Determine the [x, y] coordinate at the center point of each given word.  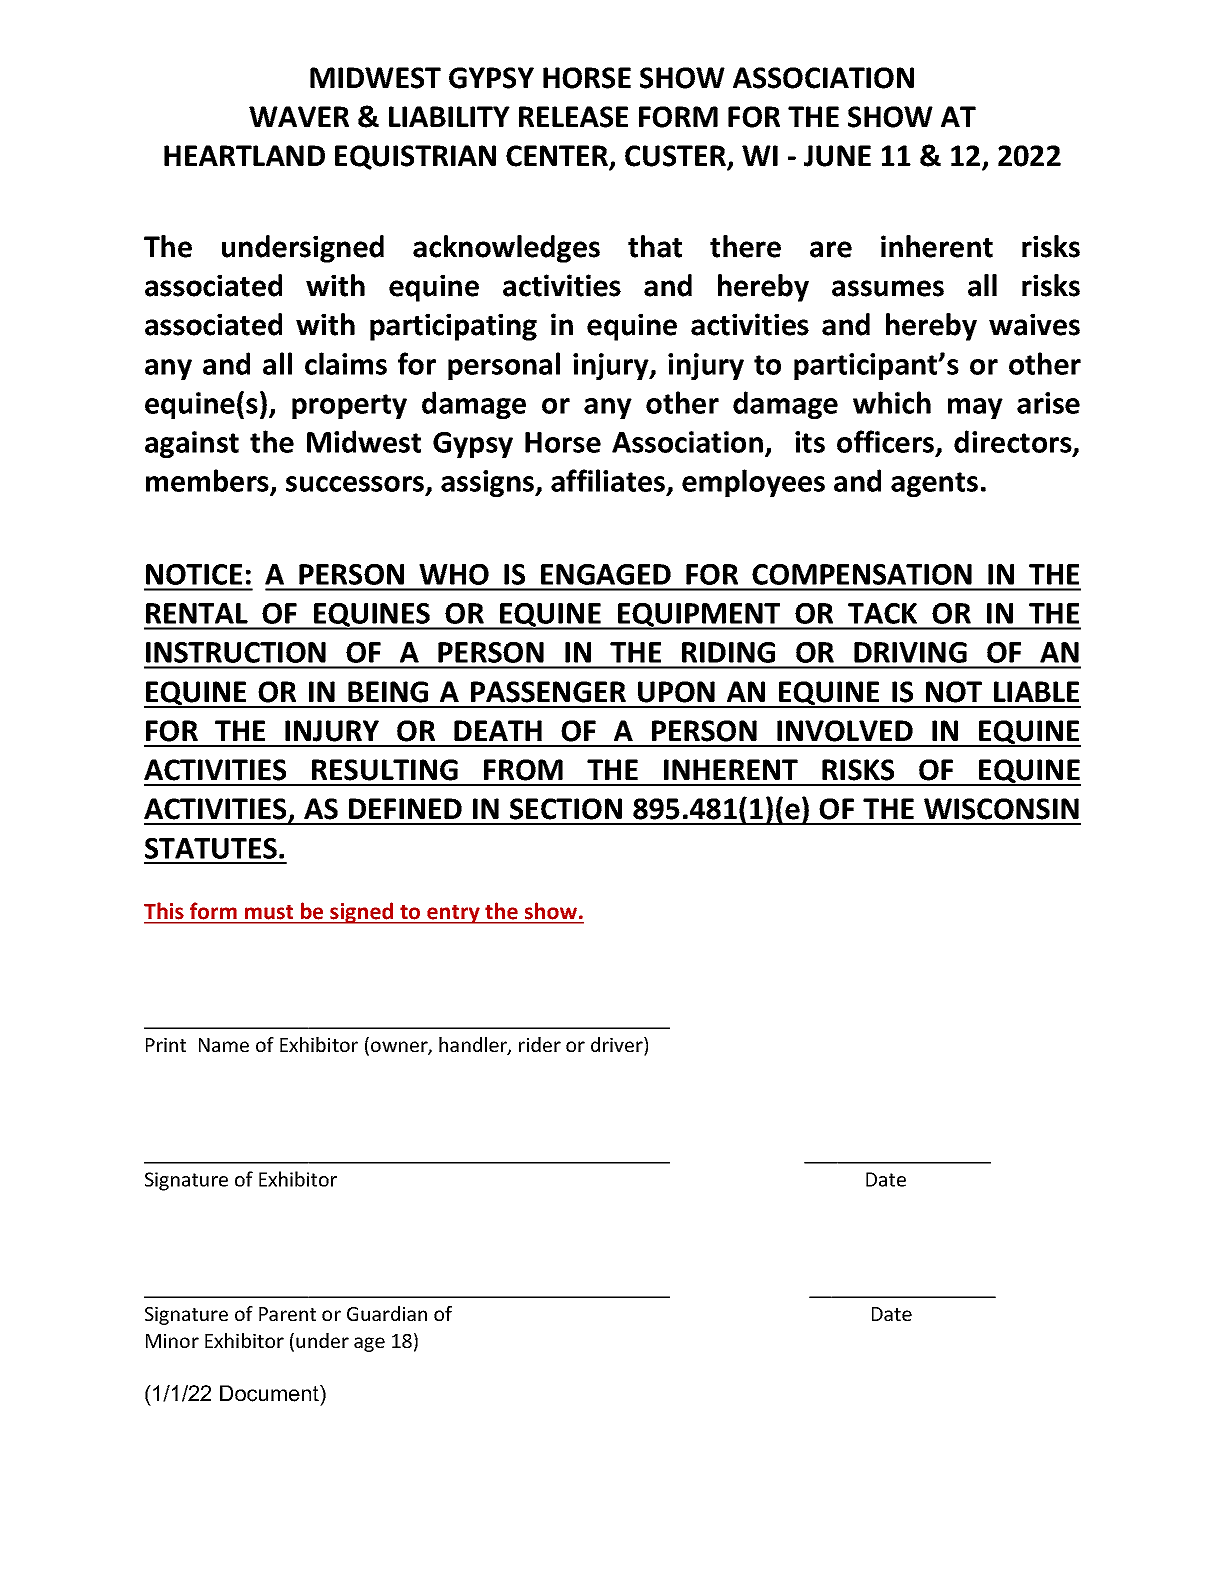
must [269, 912]
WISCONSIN [1001, 809]
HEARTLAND [244, 155]
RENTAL [197, 613]
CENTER [558, 157]
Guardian [387, 1313]
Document [270, 1393]
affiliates [609, 482]
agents [934, 484]
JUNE [837, 156]
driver [618, 1046]
